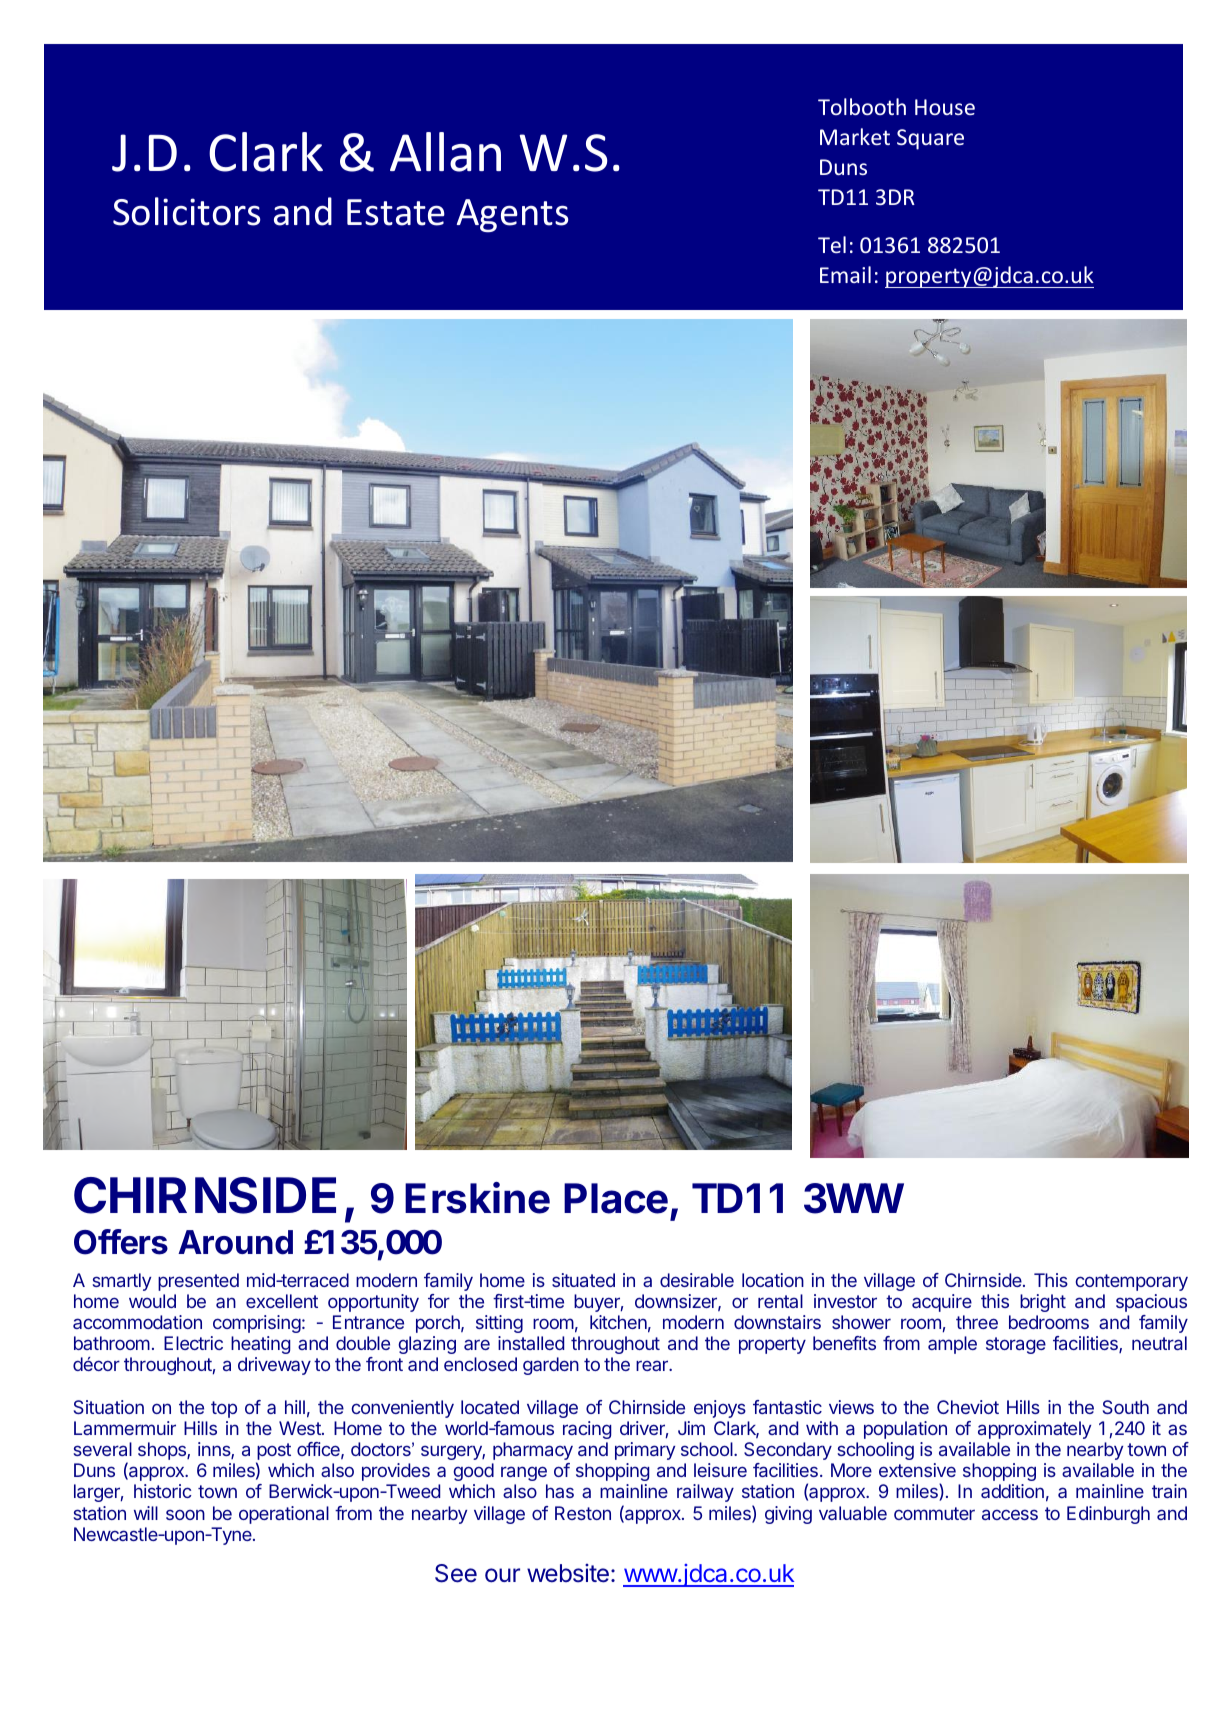 The image size is (1215, 1719). I want to click on Square, so click(930, 139).
